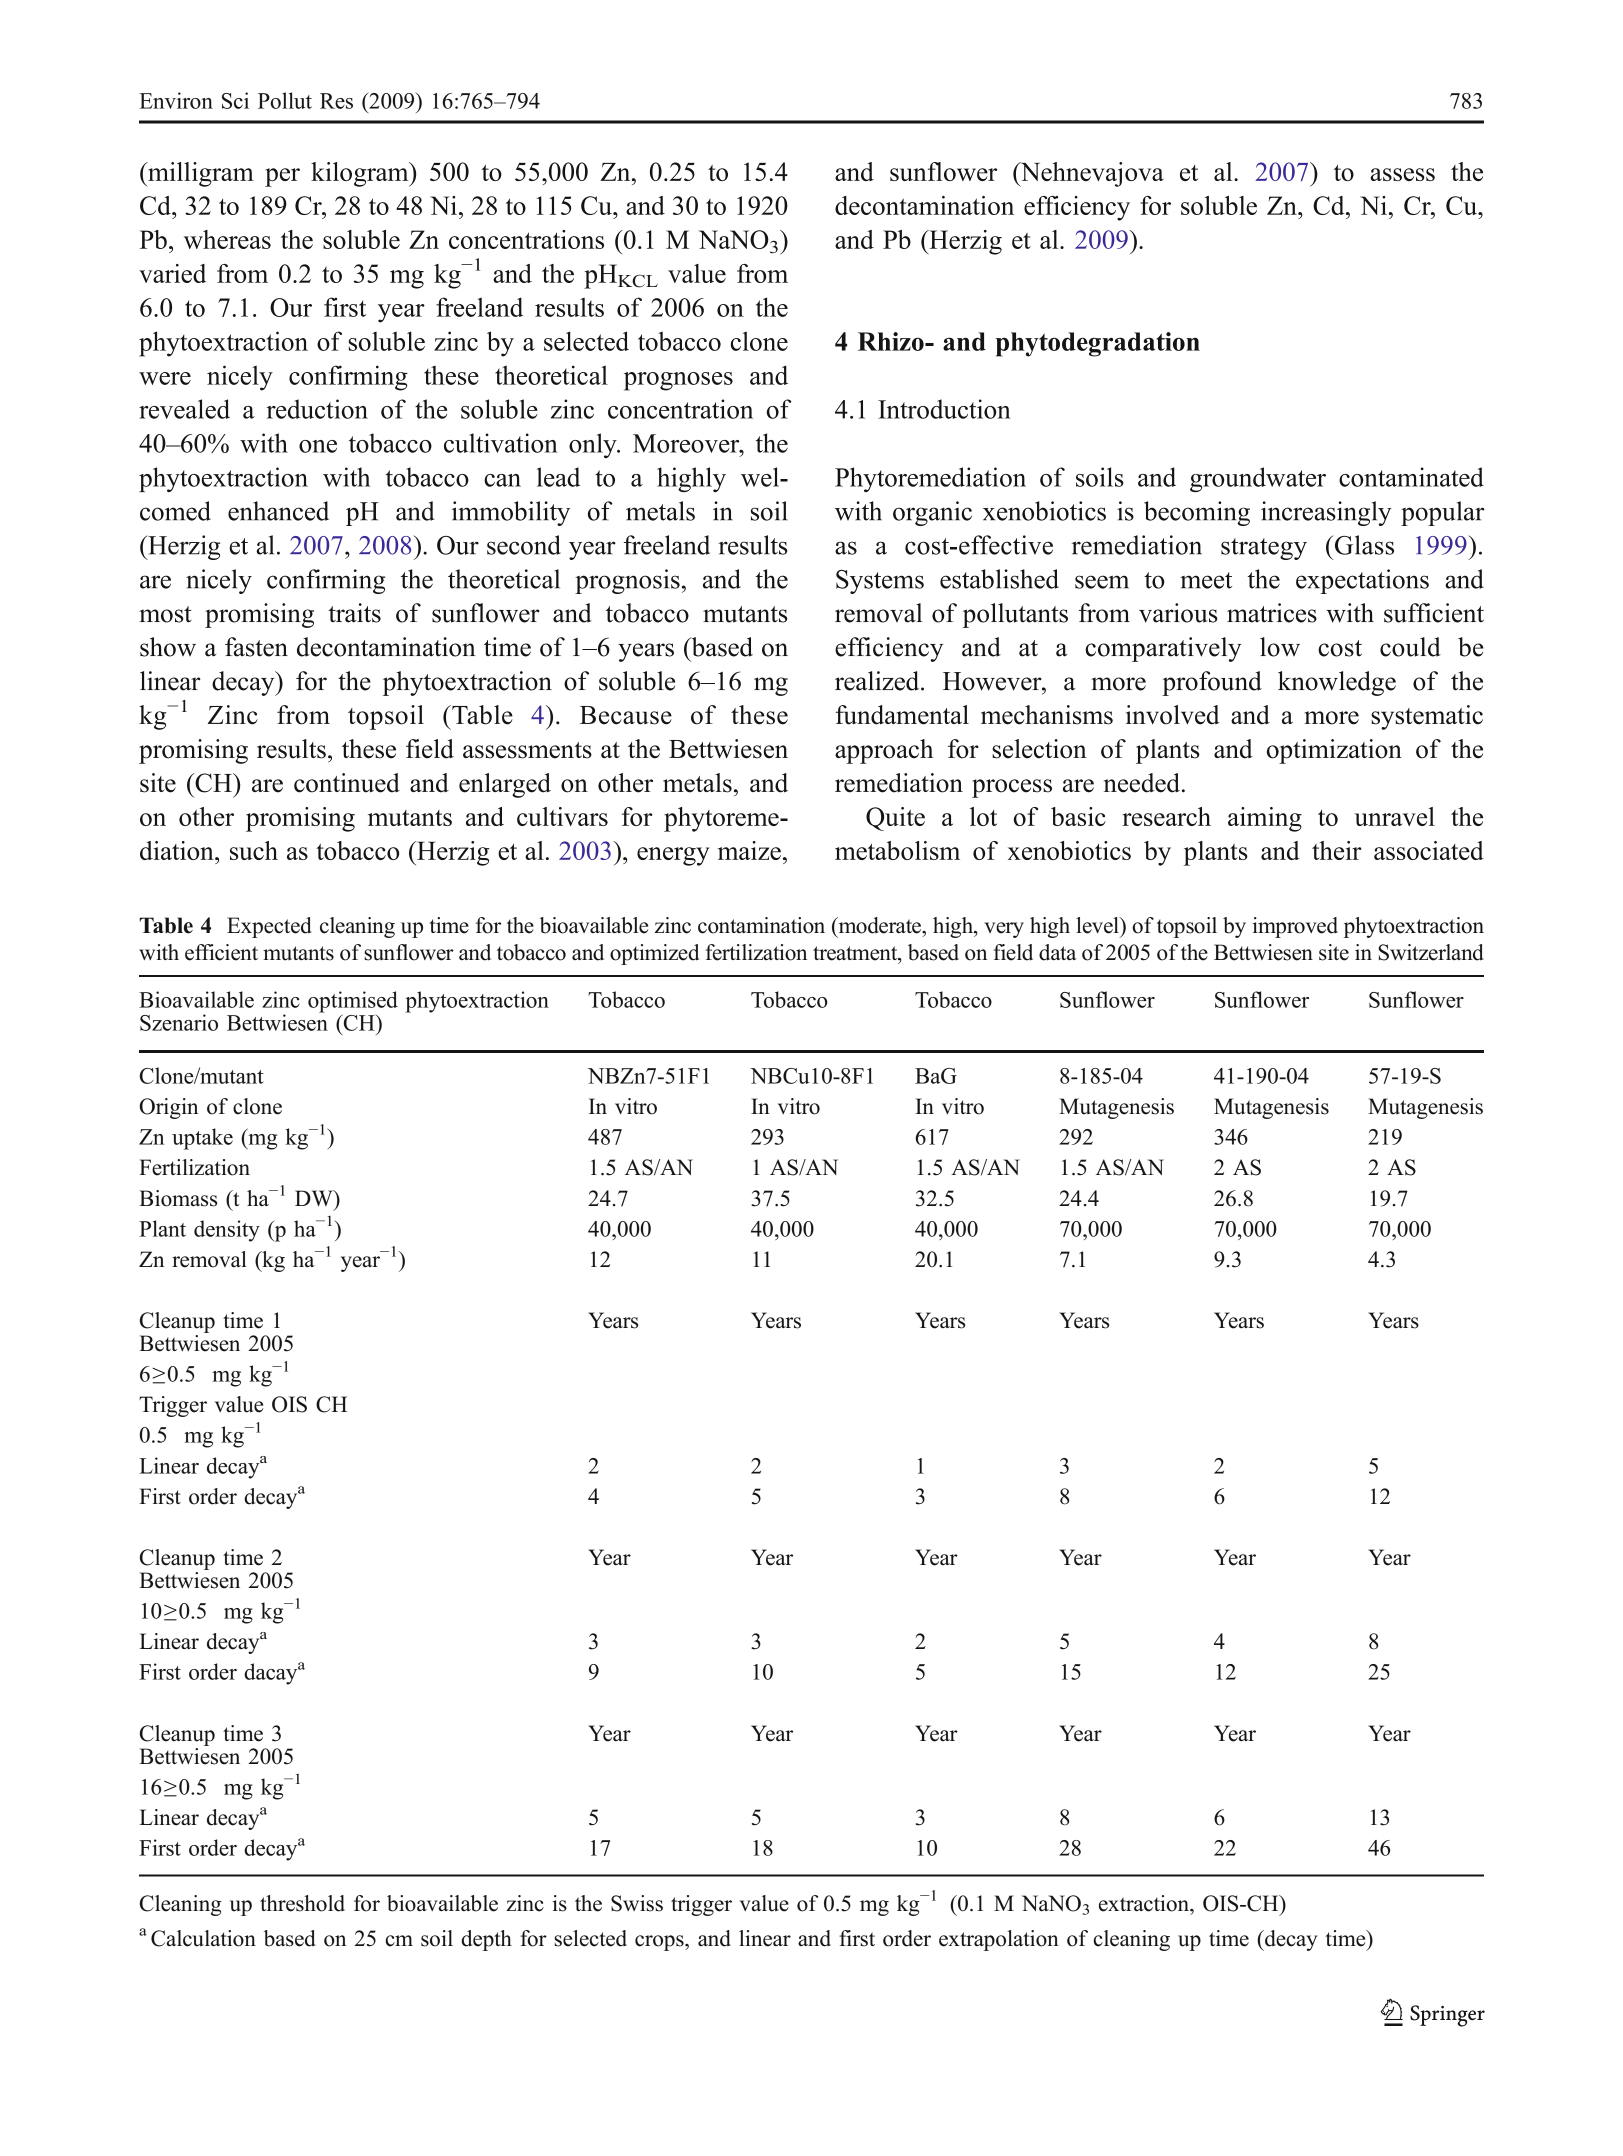  What do you see at coordinates (227, 1231) in the document?
I see `density` at bounding box center [227, 1231].
